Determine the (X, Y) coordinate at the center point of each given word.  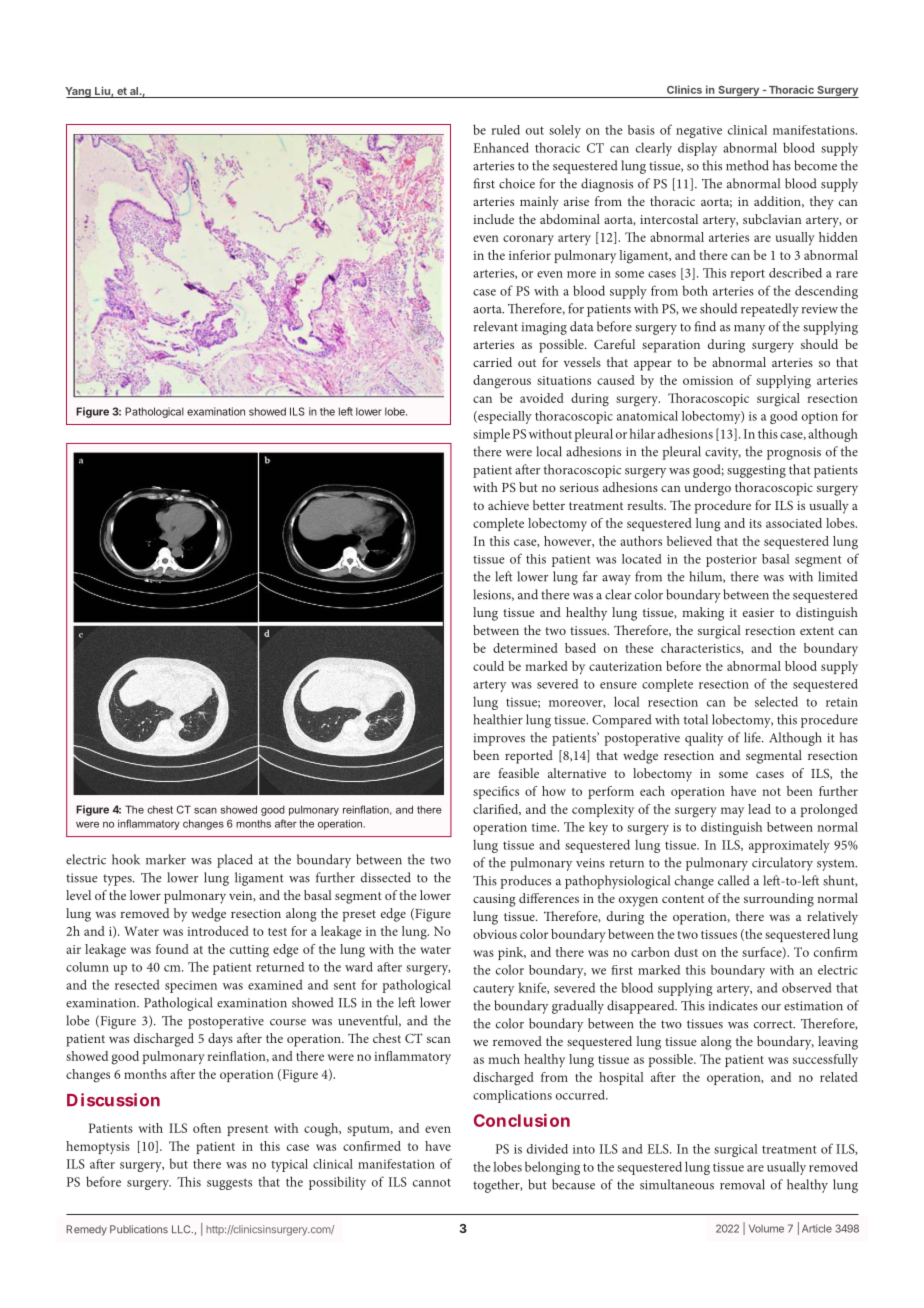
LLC (182, 1229)
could (488, 666)
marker (166, 859)
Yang (79, 92)
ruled (505, 130)
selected (776, 701)
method (747, 165)
